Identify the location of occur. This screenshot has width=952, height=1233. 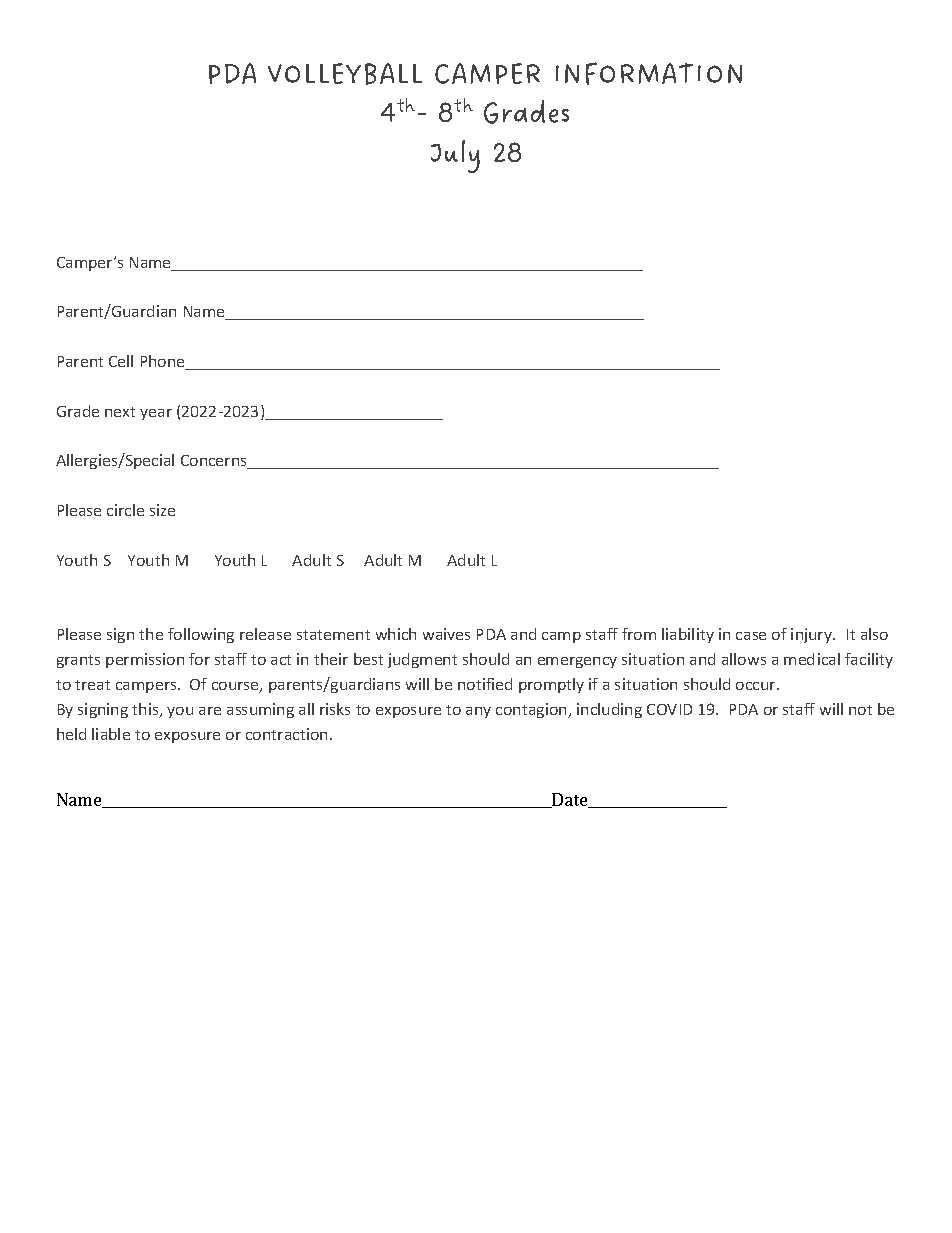
(757, 686).
